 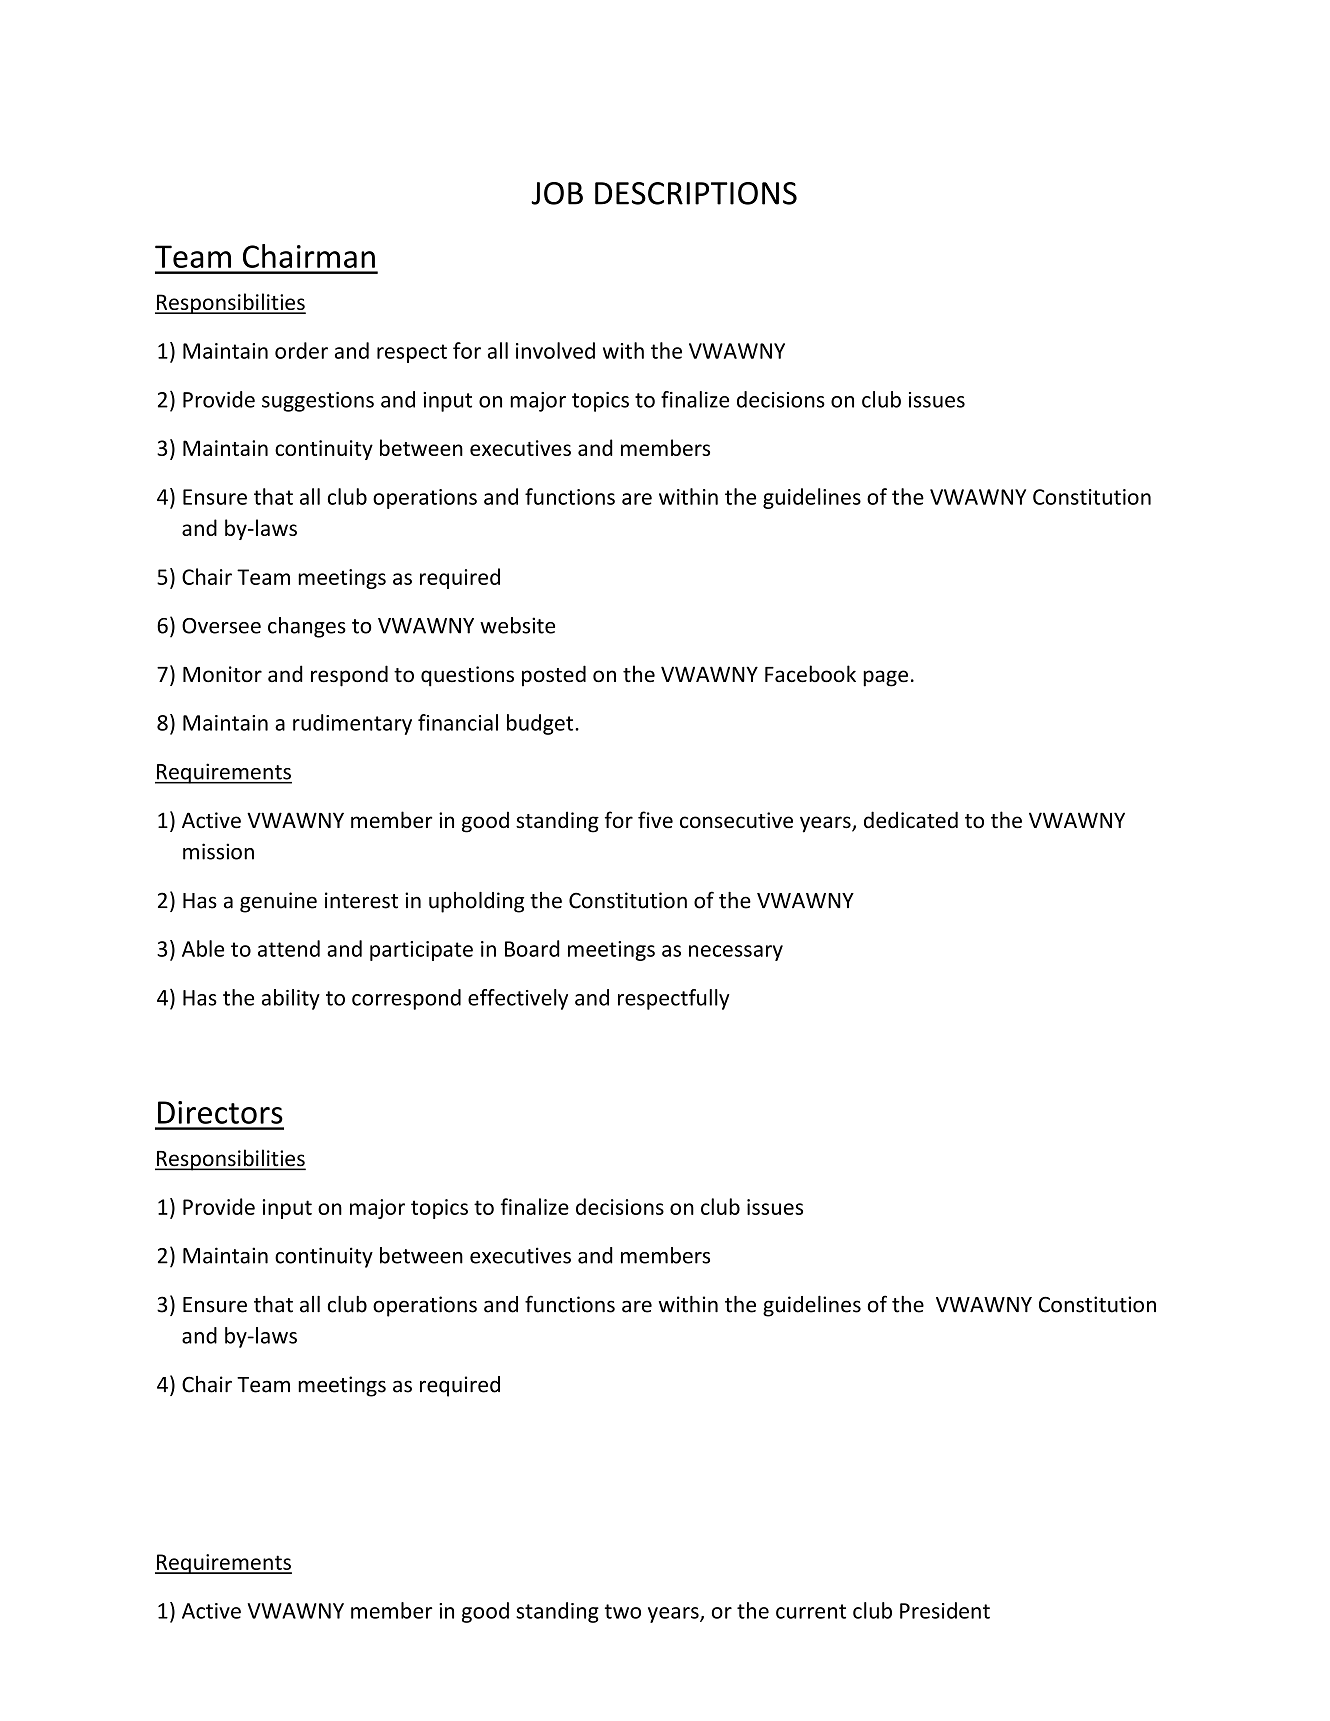 What do you see at coordinates (623, 1611) in the page?
I see `two` at bounding box center [623, 1611].
